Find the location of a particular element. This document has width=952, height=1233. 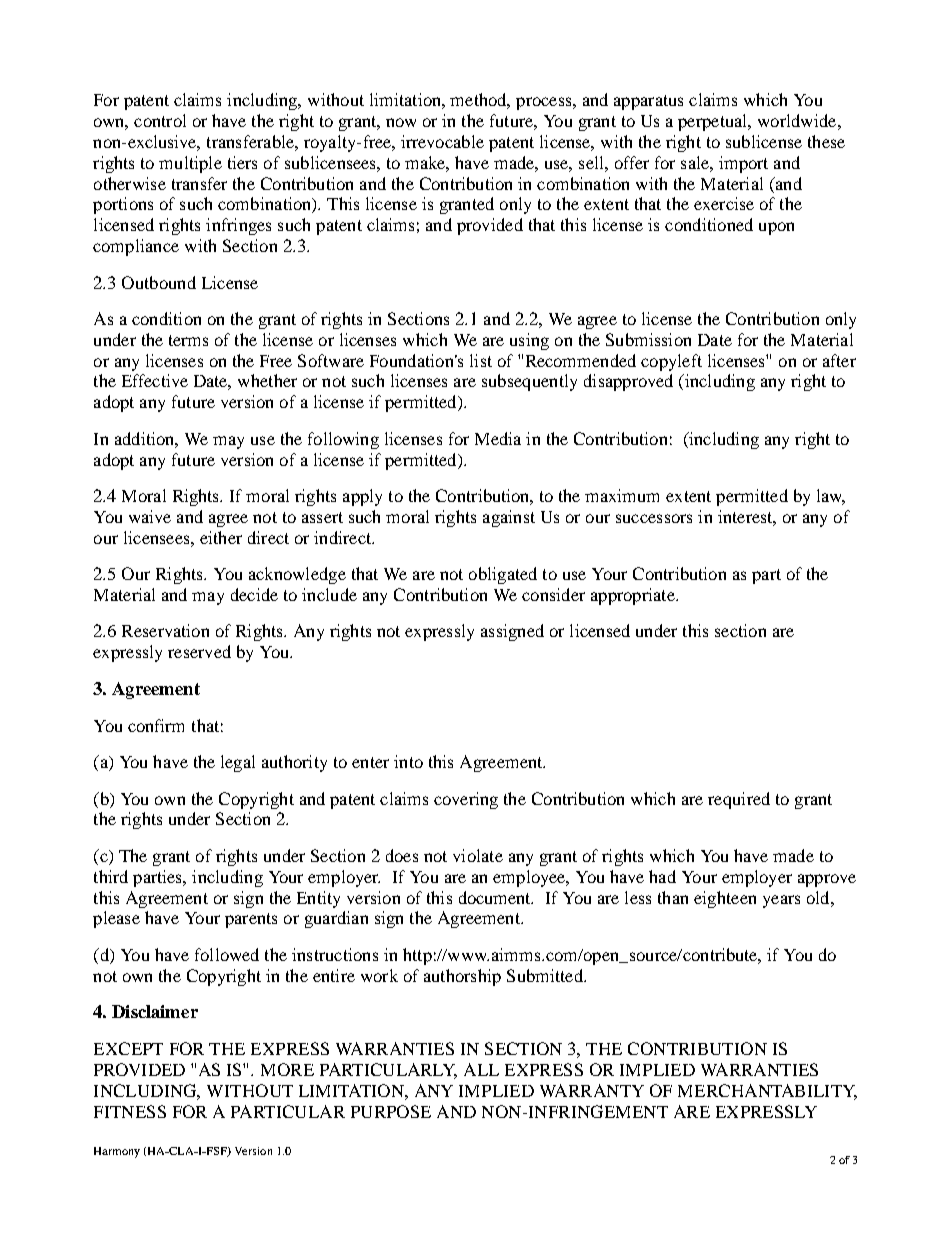

FITNESS is located at coordinates (130, 1111).
